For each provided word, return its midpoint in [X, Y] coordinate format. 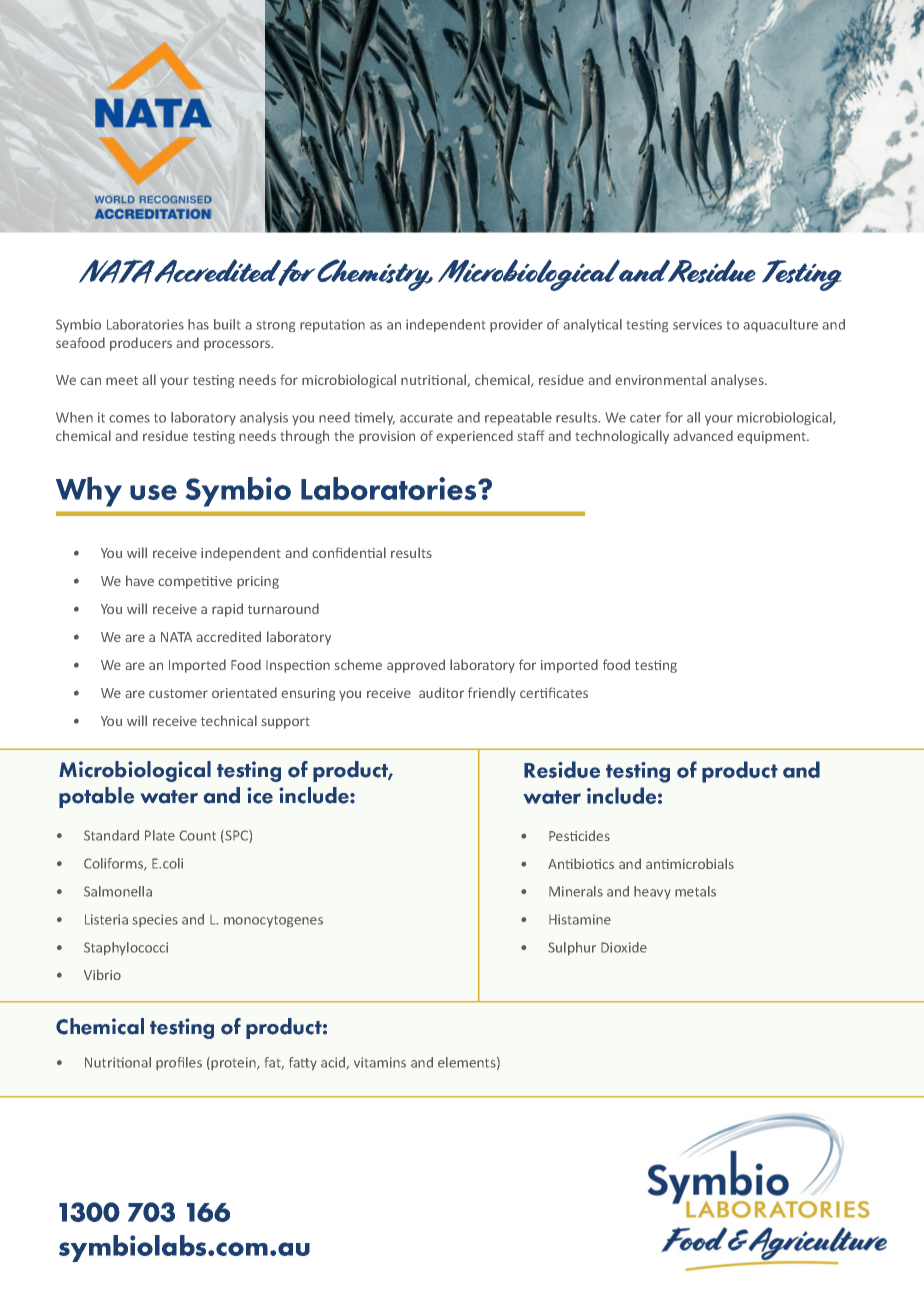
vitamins [380, 1062]
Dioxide [624, 947]
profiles [179, 1063]
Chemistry [374, 275]
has [198, 324]
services [697, 324]
